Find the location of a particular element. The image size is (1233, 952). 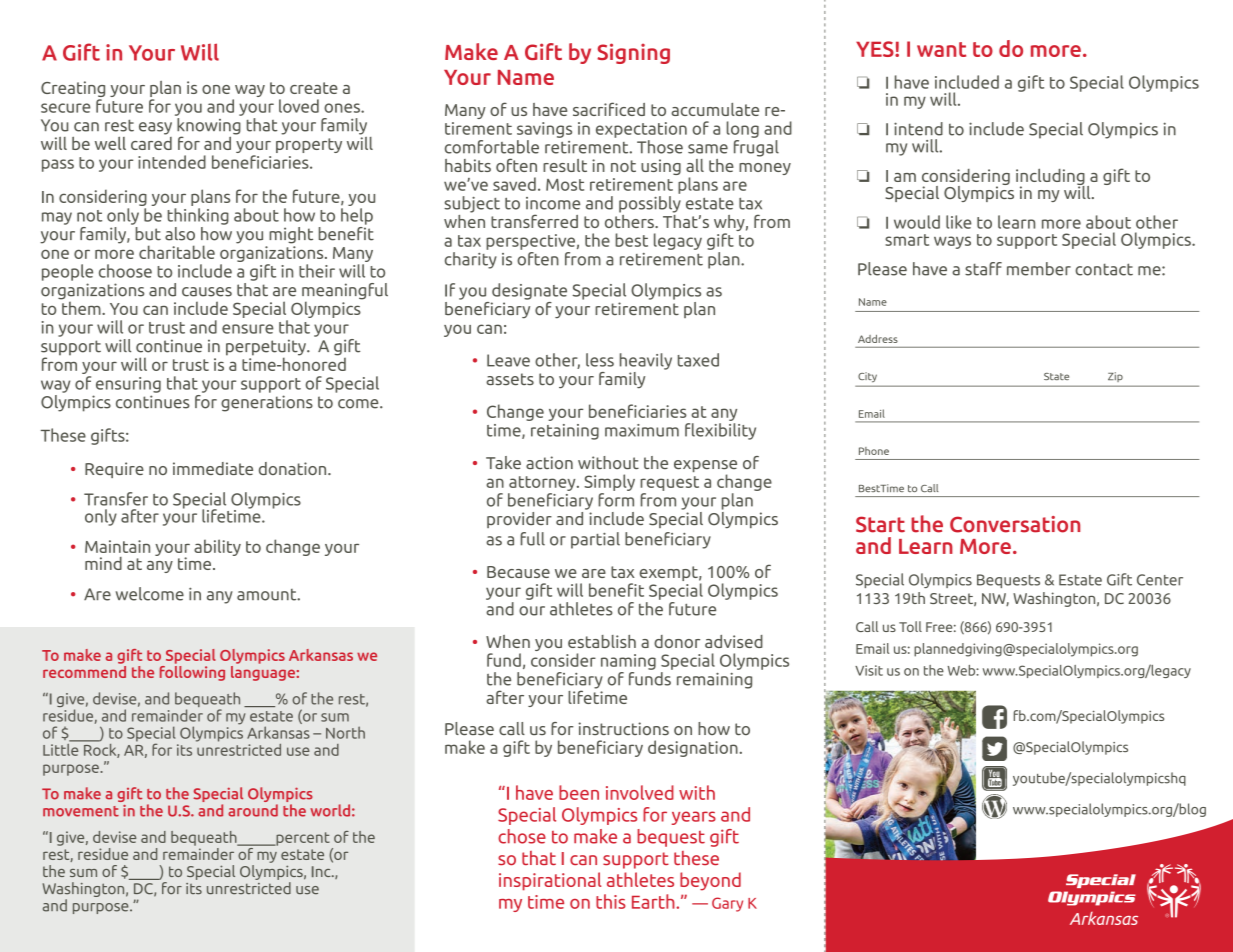

Creating is located at coordinates (73, 90).
